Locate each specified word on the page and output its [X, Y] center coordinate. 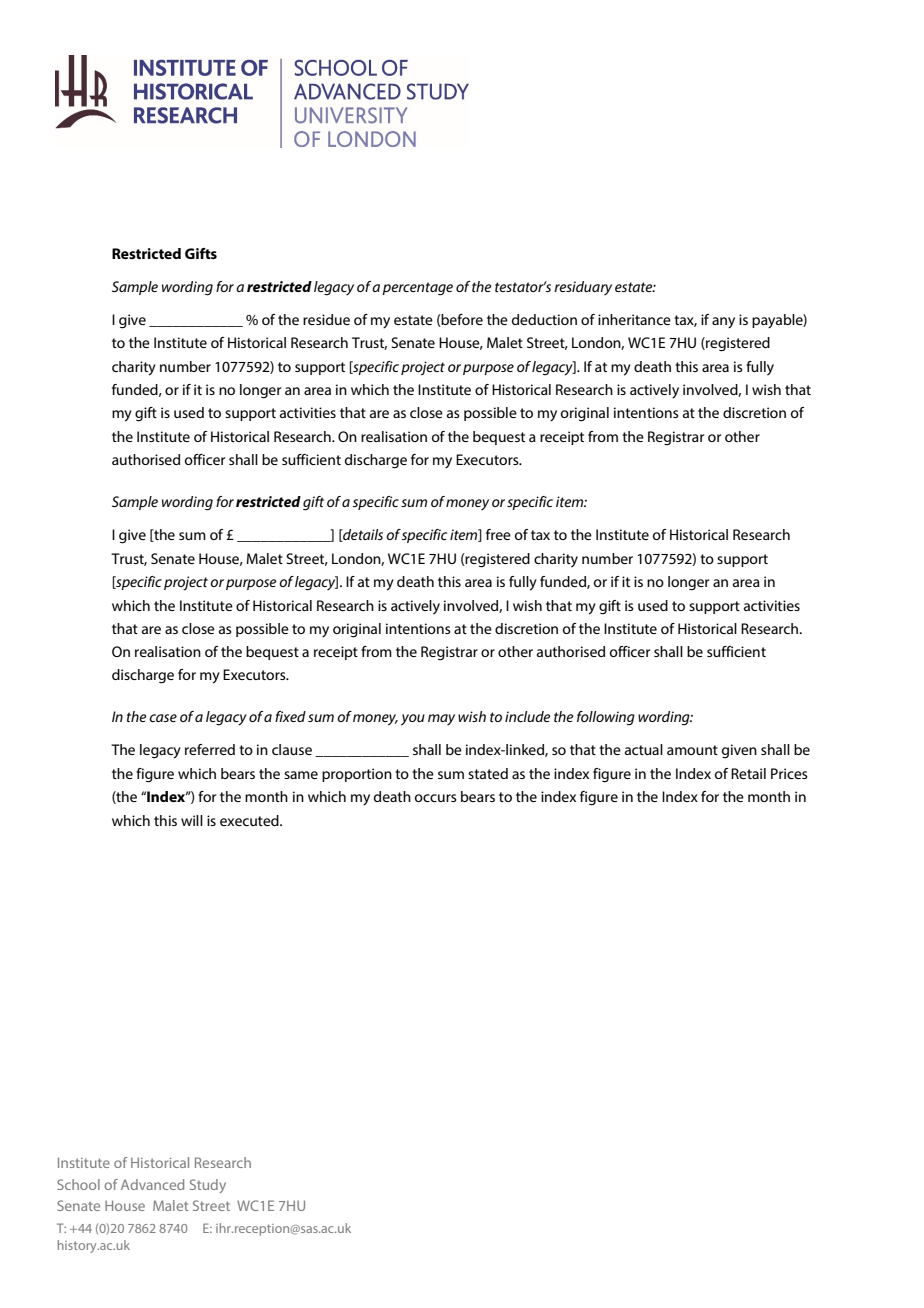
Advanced [152, 1184]
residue [326, 319]
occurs [436, 798]
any [723, 323]
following [606, 718]
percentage [417, 289]
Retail [748, 773]
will [192, 820]
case [163, 718]
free [498, 534]
